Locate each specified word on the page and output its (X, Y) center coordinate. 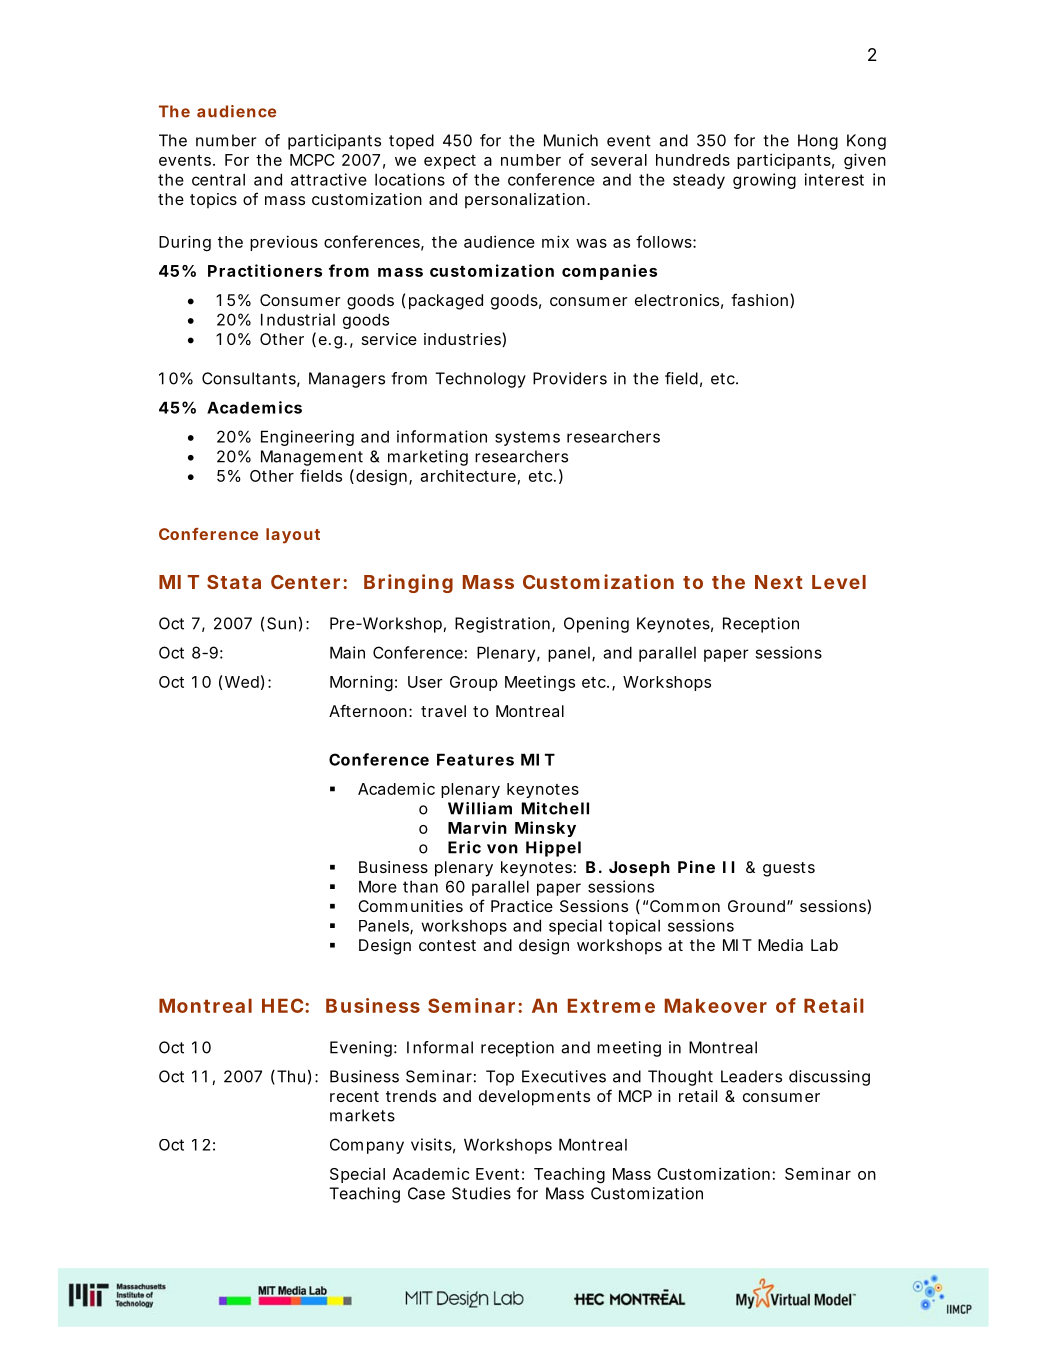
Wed (242, 682)
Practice (522, 906)
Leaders (751, 1076)
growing (764, 181)
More (378, 886)
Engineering (307, 438)
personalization (525, 201)
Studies (481, 1193)
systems (527, 438)
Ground (756, 906)
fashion (759, 299)
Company (367, 1146)
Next (779, 582)
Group (474, 683)
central (218, 179)
